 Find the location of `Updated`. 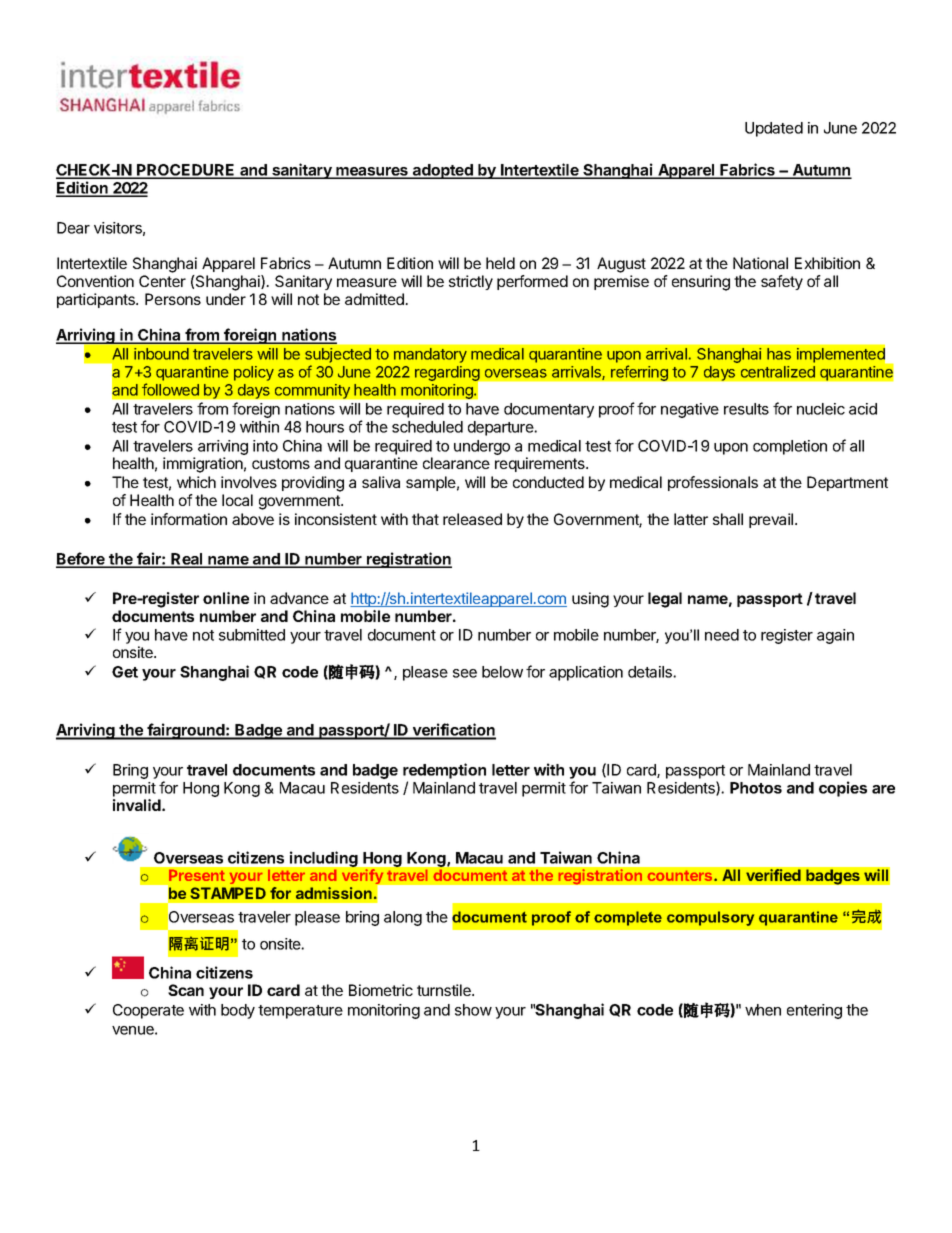

Updated is located at coordinates (774, 129).
